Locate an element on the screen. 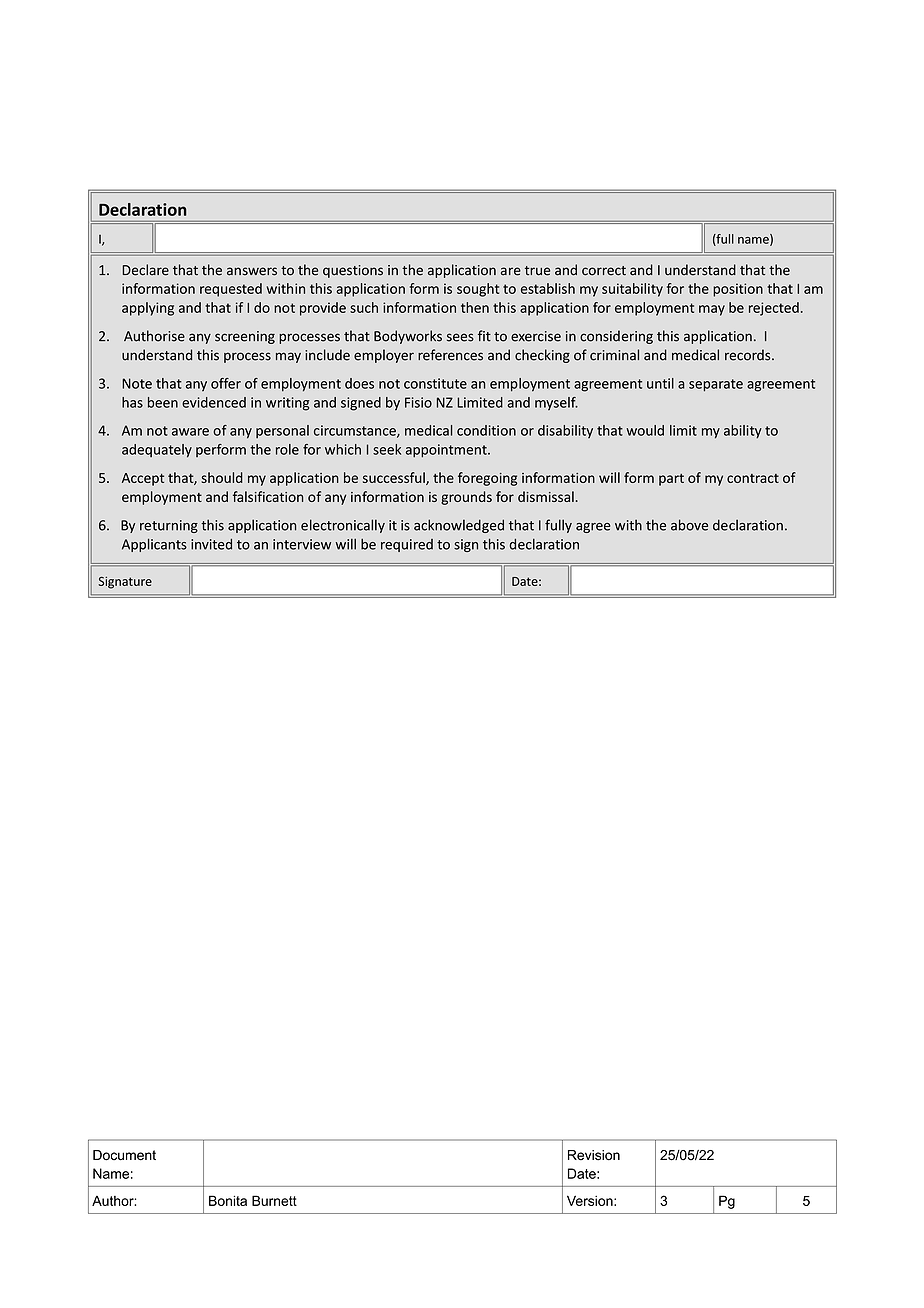  Revision is located at coordinates (594, 1155).
